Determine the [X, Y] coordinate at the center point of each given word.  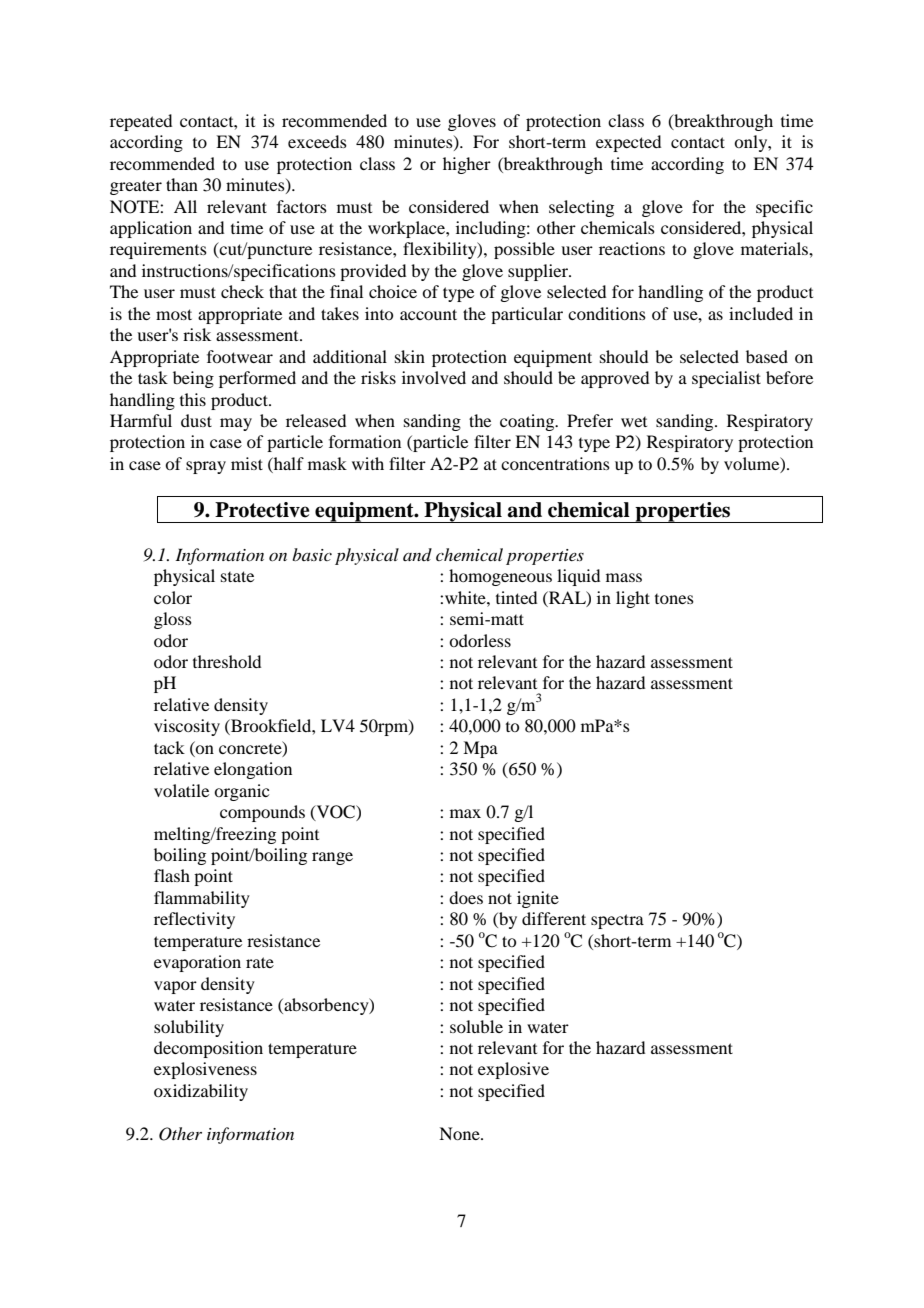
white [466, 597]
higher [467, 165]
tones [674, 599]
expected [628, 143]
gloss [173, 620]
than [182, 184]
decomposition [208, 1049]
